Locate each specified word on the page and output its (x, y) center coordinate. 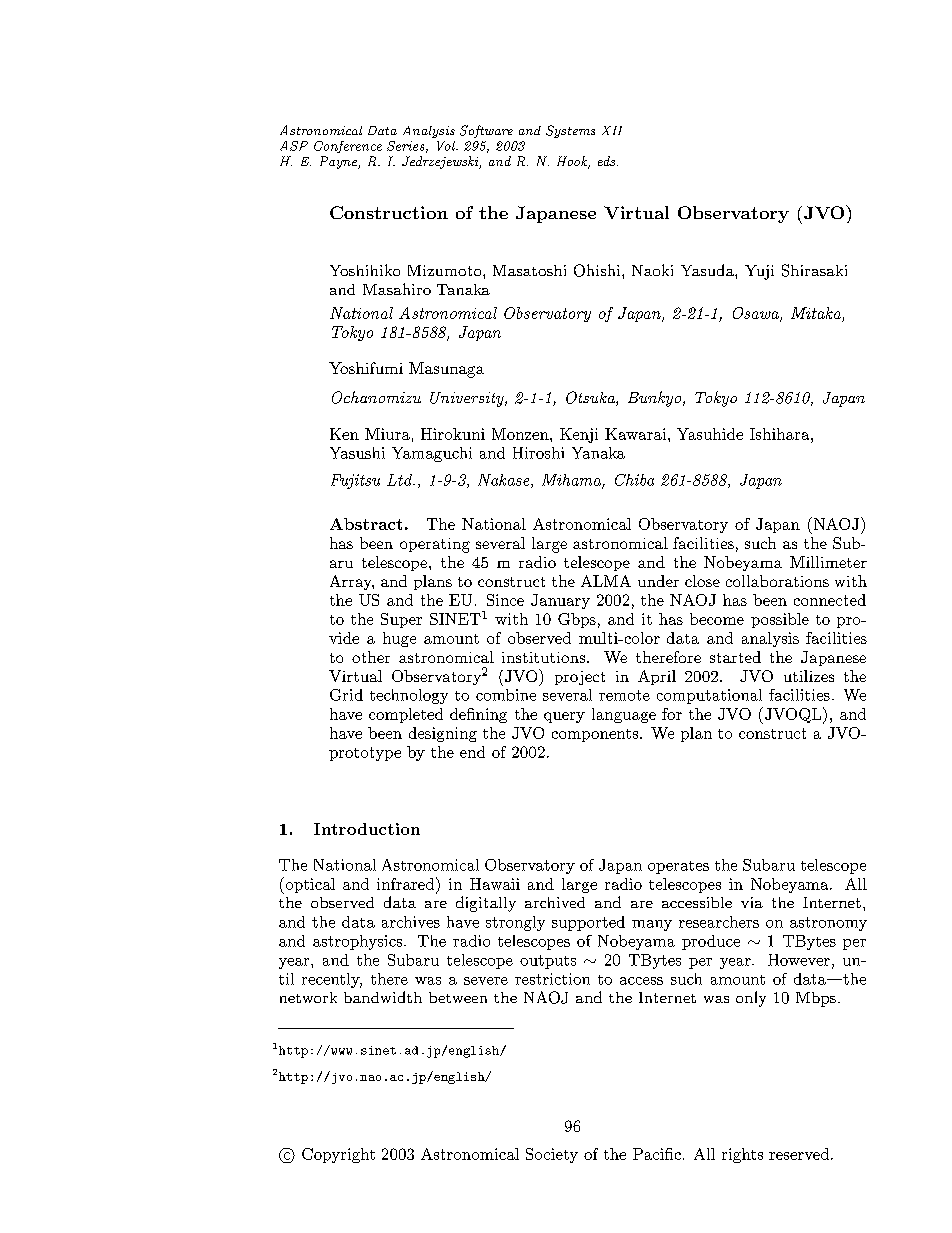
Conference (348, 147)
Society (552, 1155)
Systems (570, 131)
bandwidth (383, 997)
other (371, 657)
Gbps (577, 620)
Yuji (759, 272)
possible (780, 620)
